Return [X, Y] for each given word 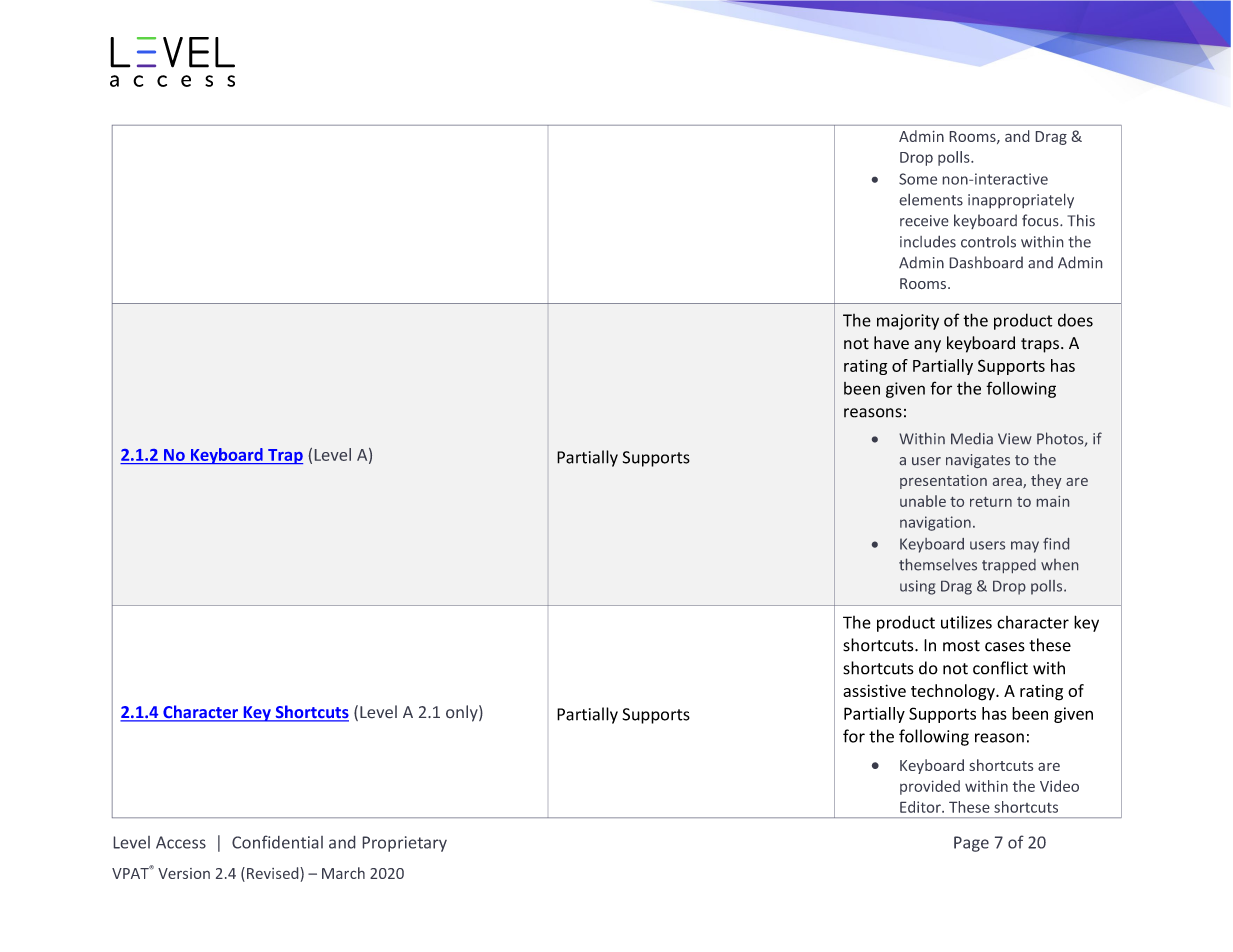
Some [918, 179]
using [917, 587]
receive [924, 220]
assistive [874, 690]
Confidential [277, 842]
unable [923, 501]
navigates [978, 461]
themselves [938, 564]
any [927, 346]
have [891, 343]
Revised [274, 873]
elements [931, 200]
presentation [943, 482]
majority [908, 322]
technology [954, 692]
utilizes [966, 622]
